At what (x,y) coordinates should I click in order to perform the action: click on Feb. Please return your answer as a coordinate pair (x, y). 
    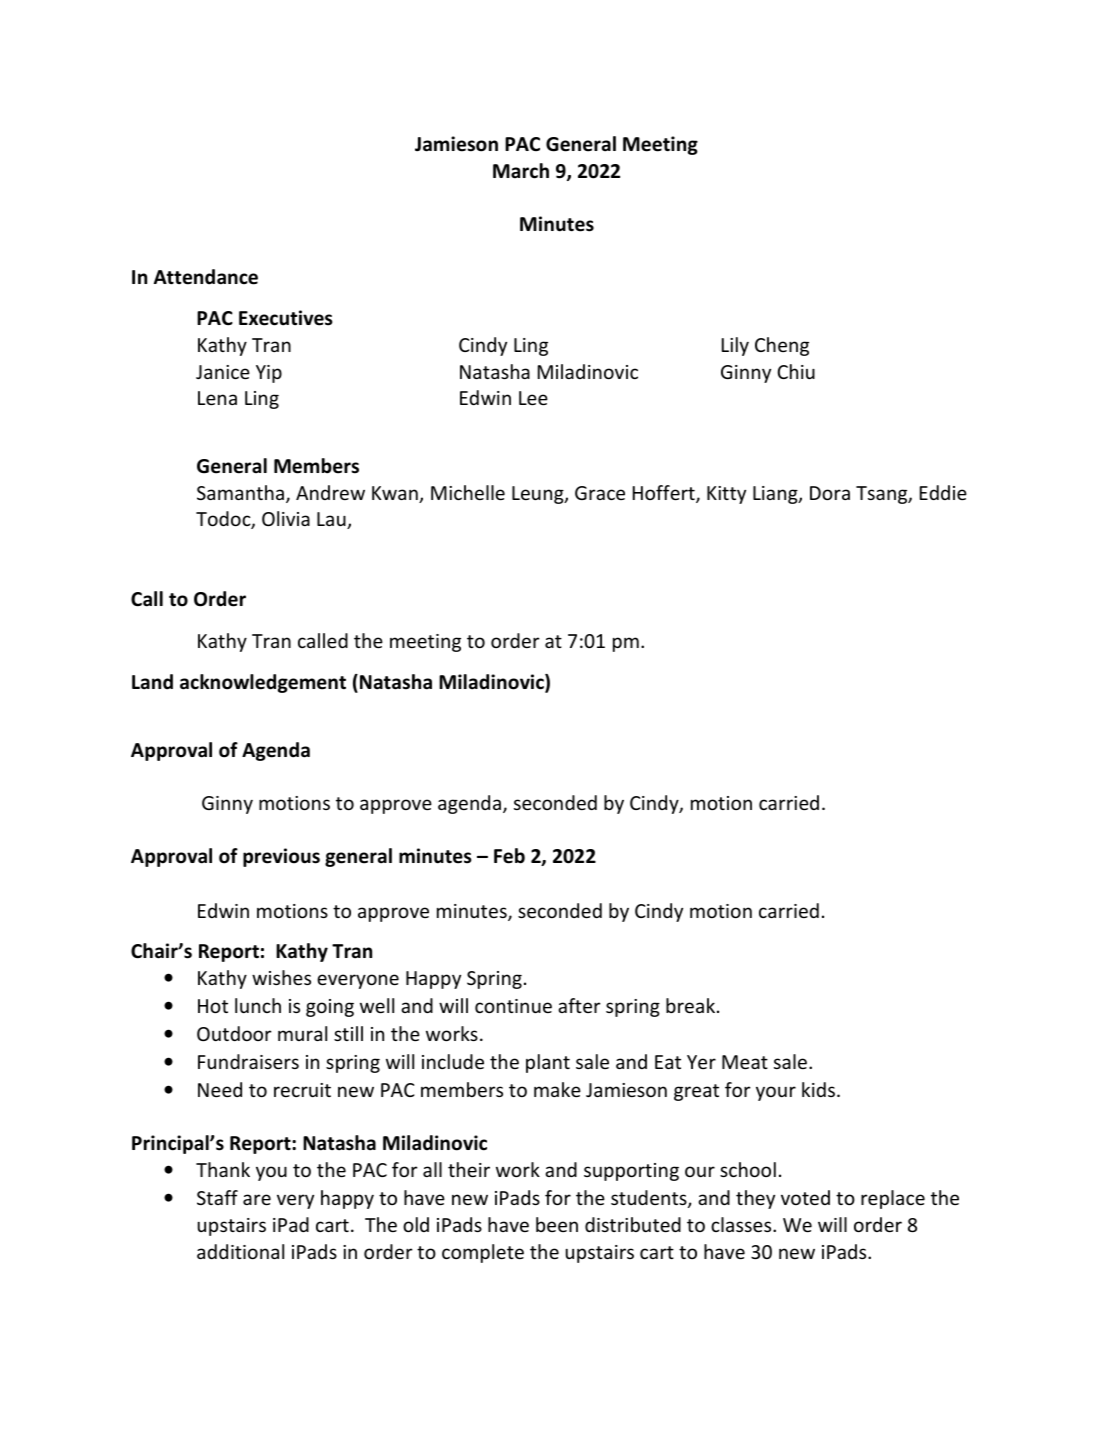
    Looking at the image, I should click on (509, 856).
